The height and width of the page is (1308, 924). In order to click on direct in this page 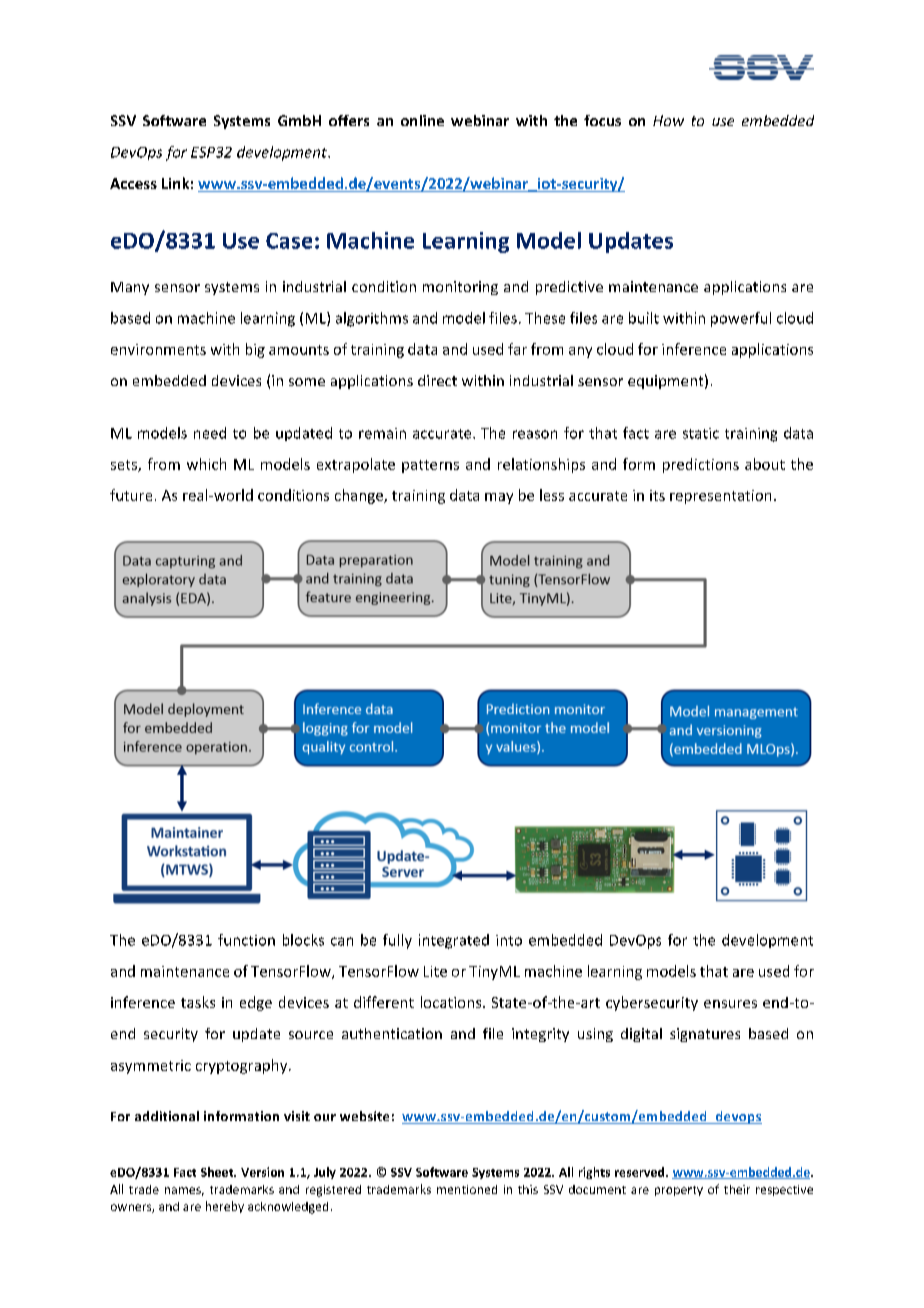, I will do `click(437, 380)`.
